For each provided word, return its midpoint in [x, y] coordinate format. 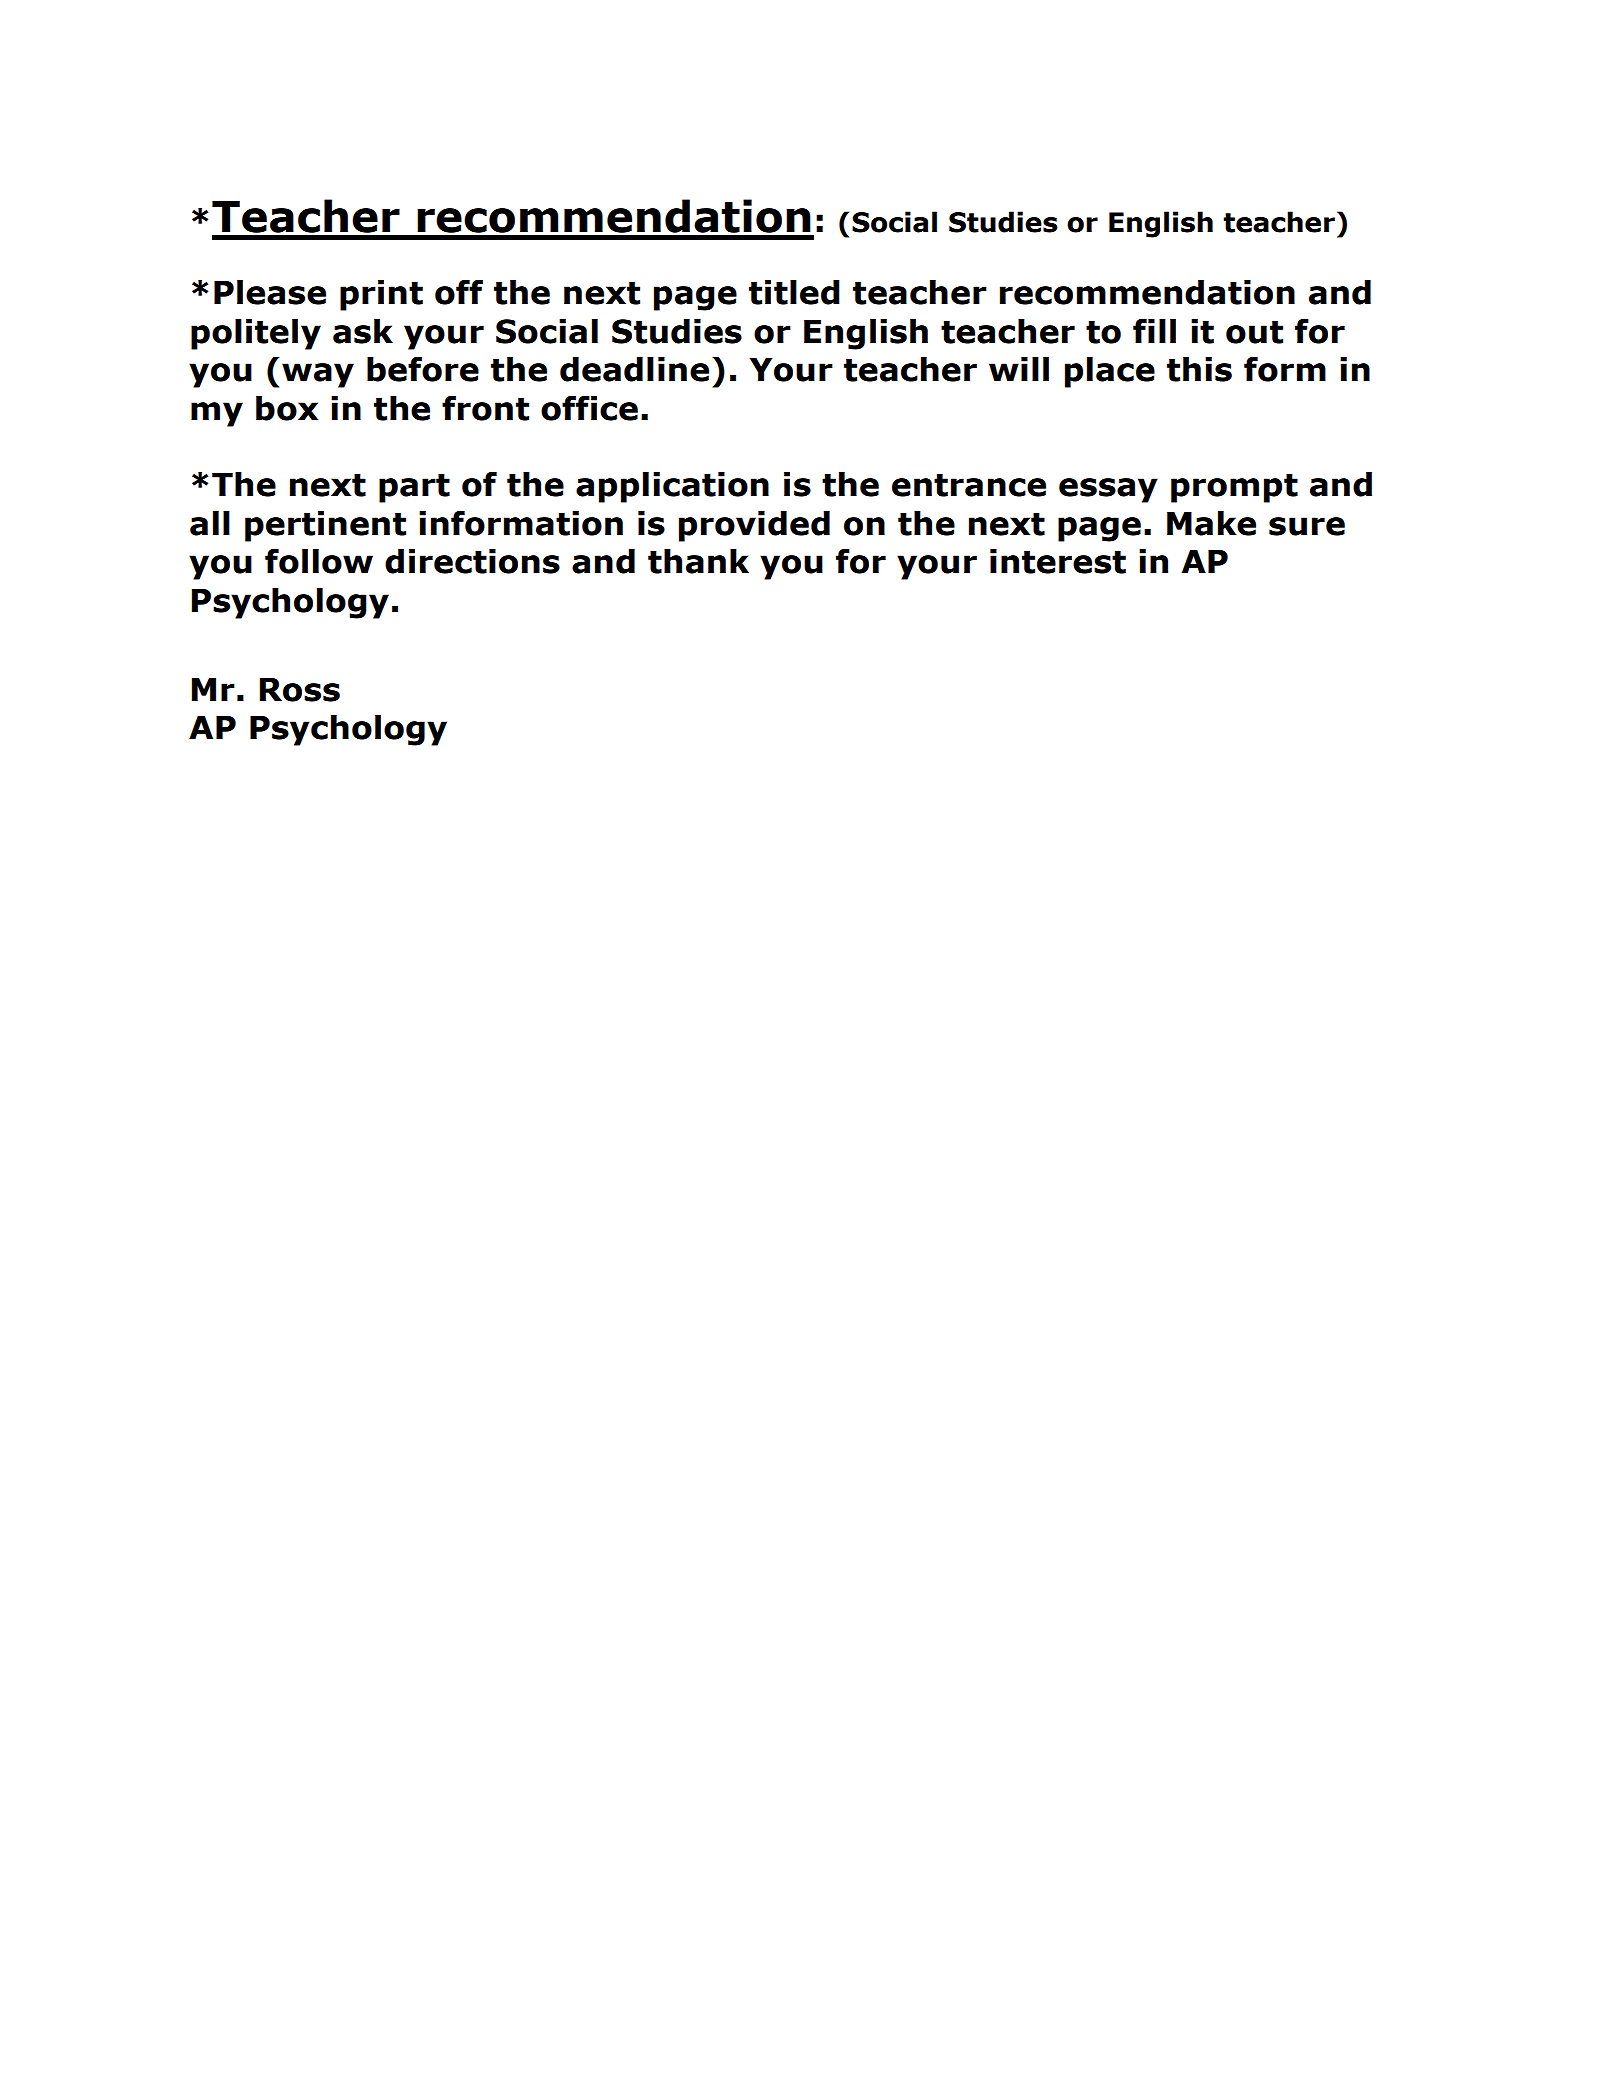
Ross [299, 689]
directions [472, 561]
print [381, 295]
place [1110, 372]
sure [1307, 526]
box [287, 408]
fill [1154, 331]
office [589, 408]
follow [319, 561]
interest [1058, 561]
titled [794, 292]
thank [698, 561]
